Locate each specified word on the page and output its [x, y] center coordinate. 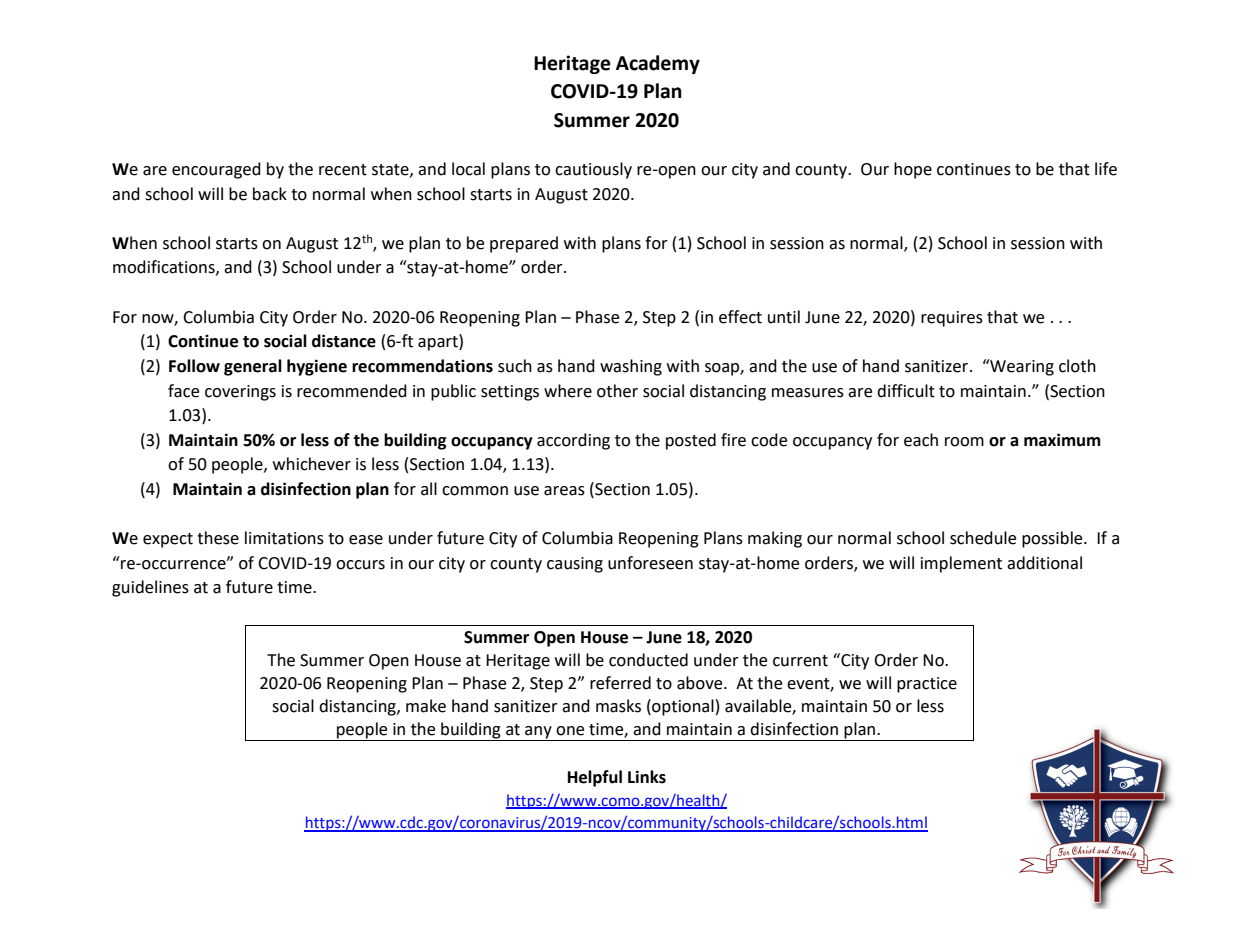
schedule [983, 538]
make [426, 706]
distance [344, 341]
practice [927, 685]
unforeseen [650, 563]
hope [913, 170]
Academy [658, 64]
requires [952, 319]
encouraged [216, 170]
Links [647, 777]
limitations [284, 538]
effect [740, 317]
